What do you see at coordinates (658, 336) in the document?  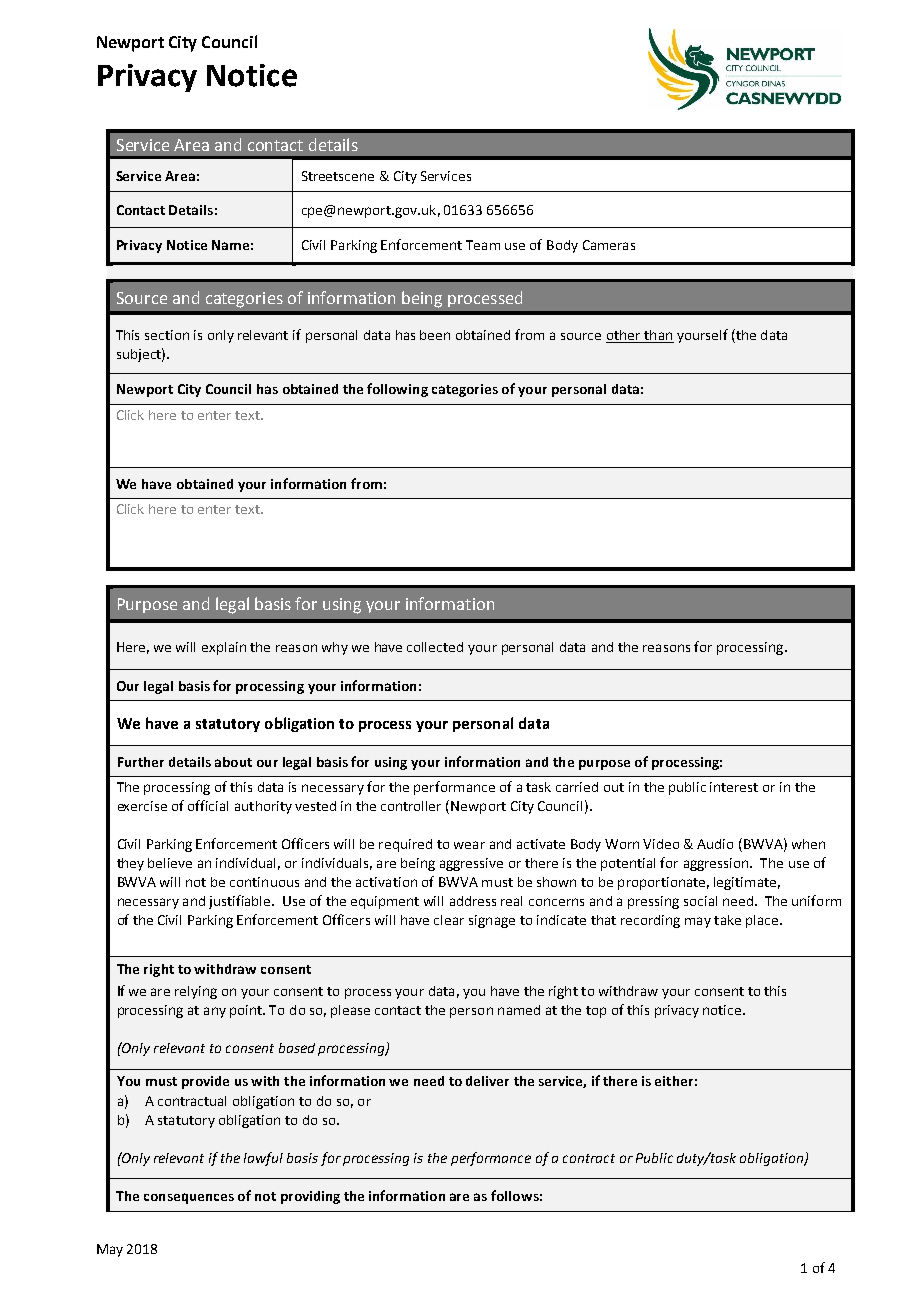 I see `than` at bounding box center [658, 336].
